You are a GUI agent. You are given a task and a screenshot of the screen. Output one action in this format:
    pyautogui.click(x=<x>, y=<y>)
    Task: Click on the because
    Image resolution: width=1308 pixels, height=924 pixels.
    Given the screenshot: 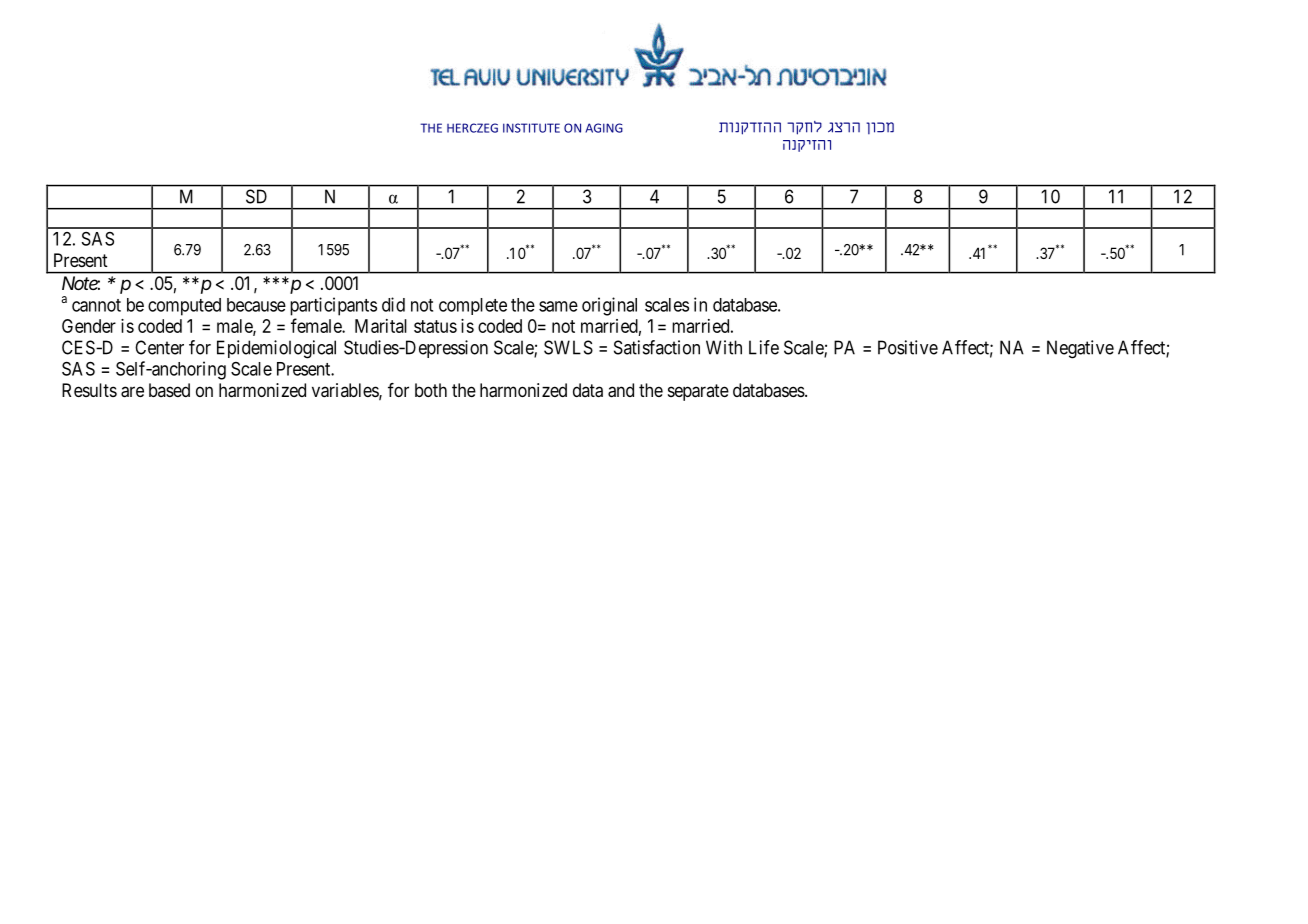 What is the action you would take?
    pyautogui.click(x=256, y=305)
